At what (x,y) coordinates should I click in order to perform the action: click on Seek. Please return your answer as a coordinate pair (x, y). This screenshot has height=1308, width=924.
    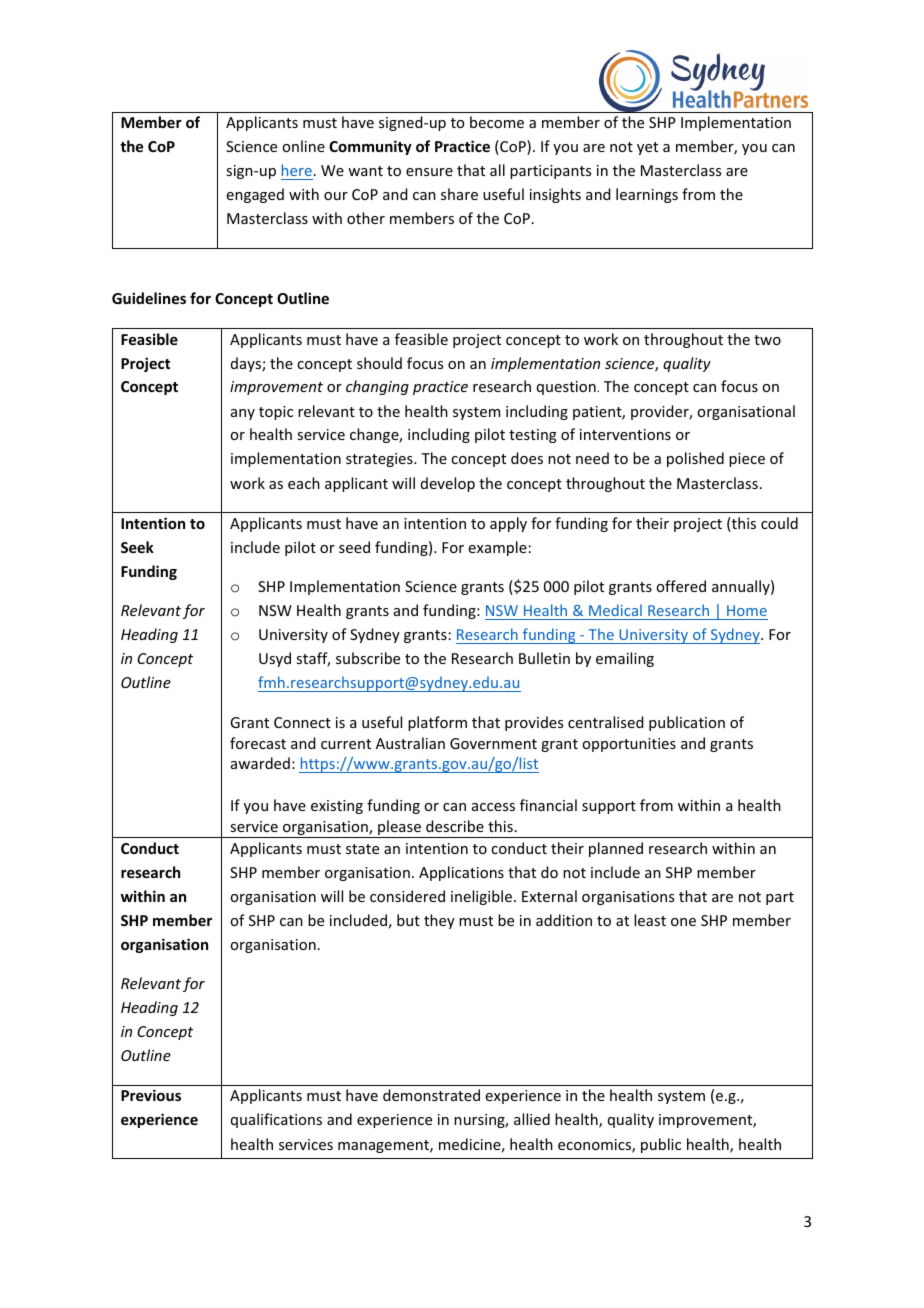
    Looking at the image, I should click on (137, 547).
